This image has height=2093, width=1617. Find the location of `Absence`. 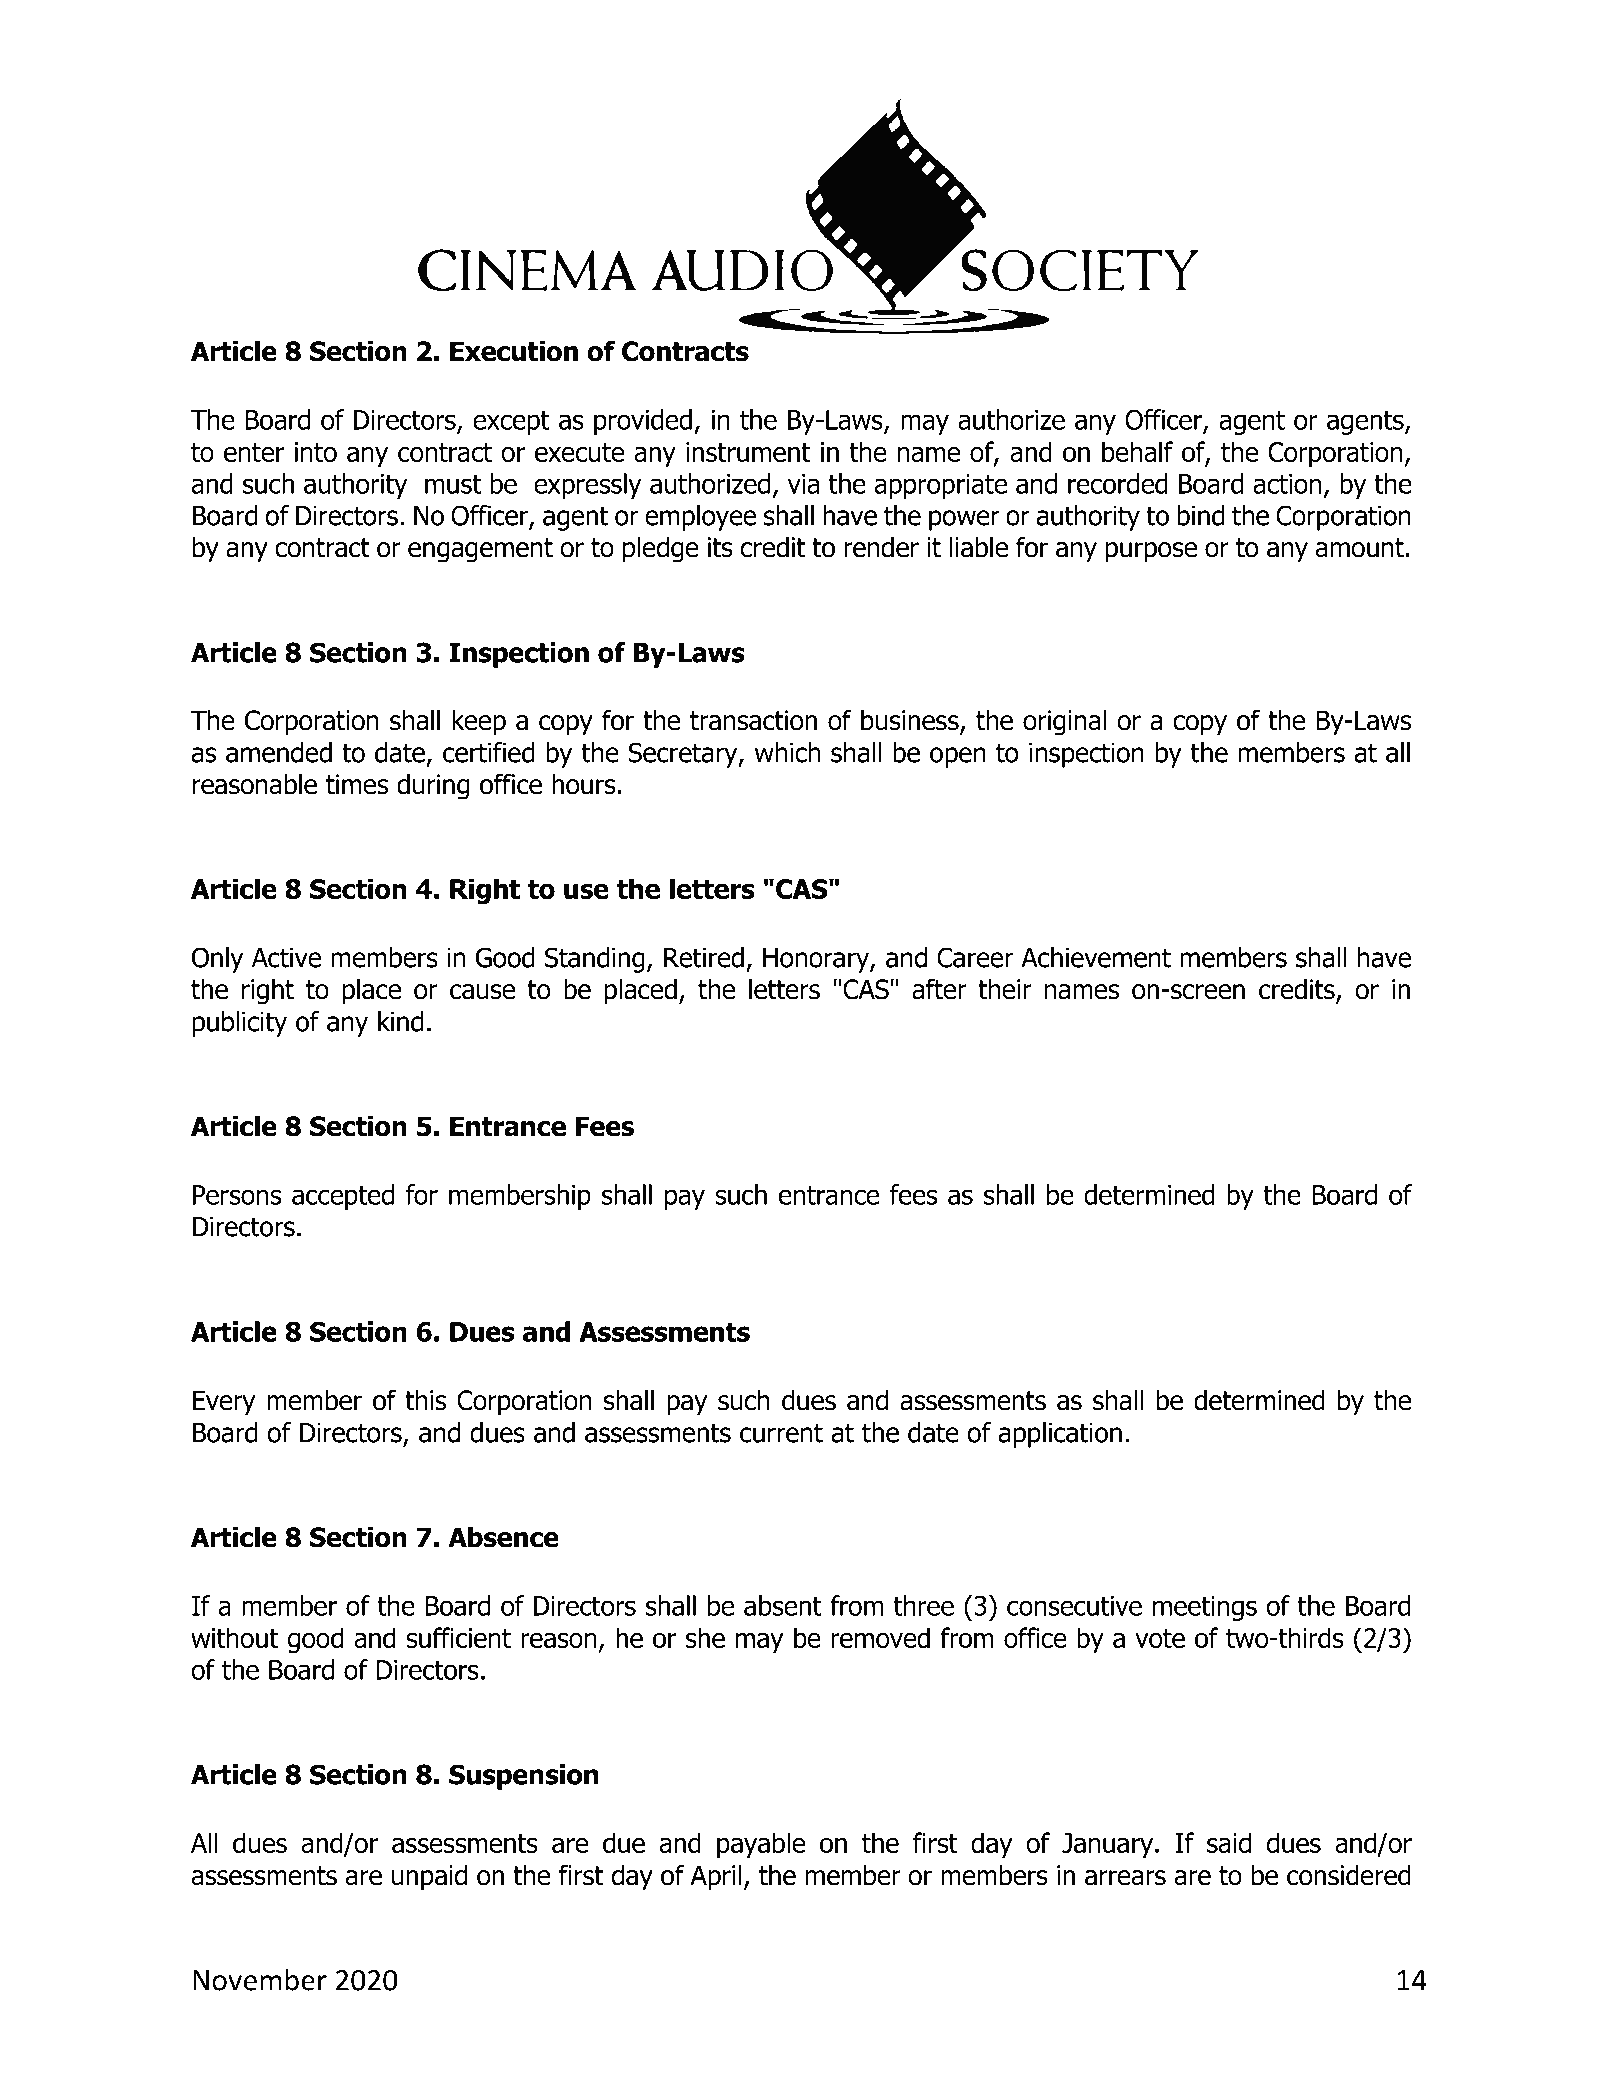

Absence is located at coordinates (503, 1537).
